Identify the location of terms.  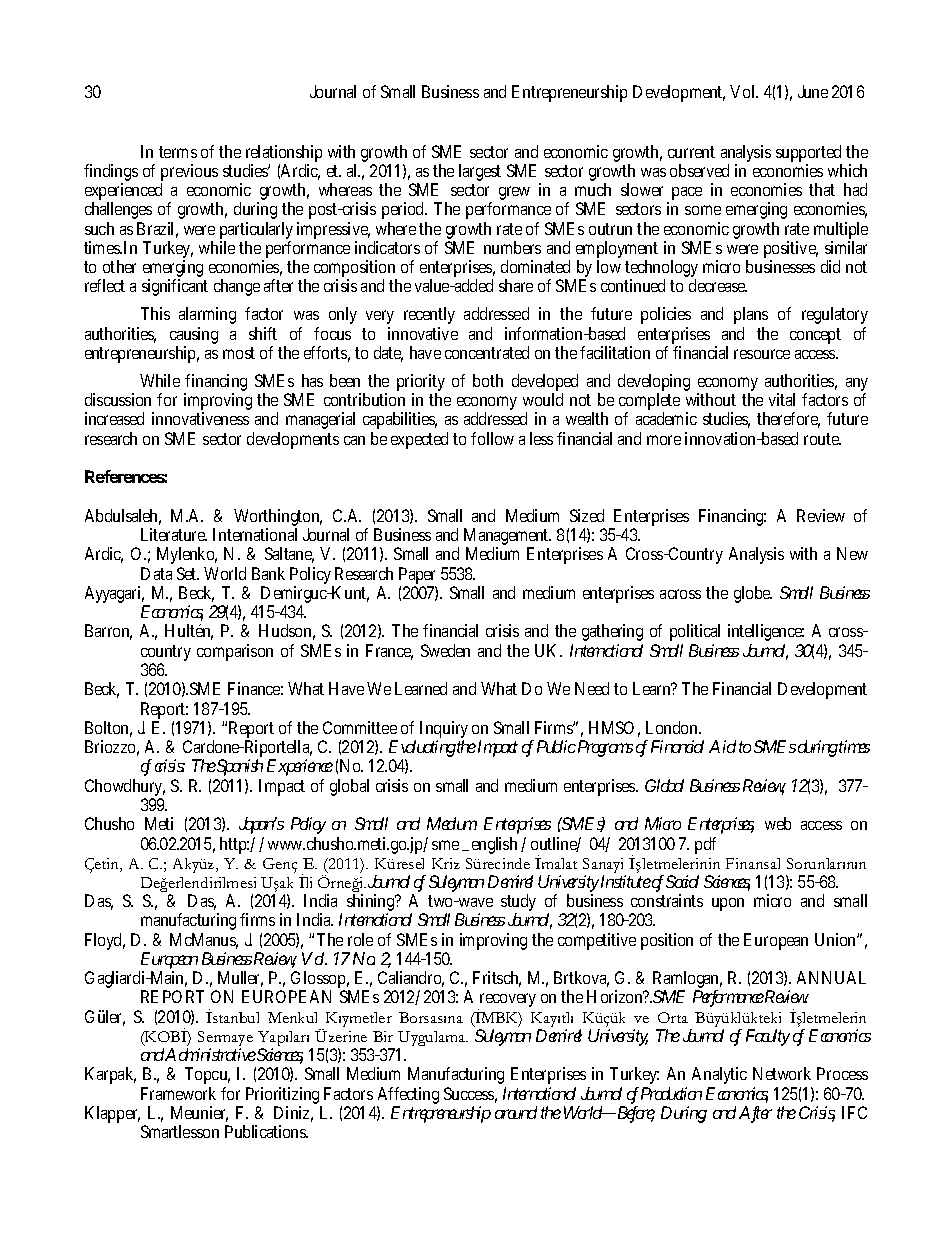
(178, 152).
